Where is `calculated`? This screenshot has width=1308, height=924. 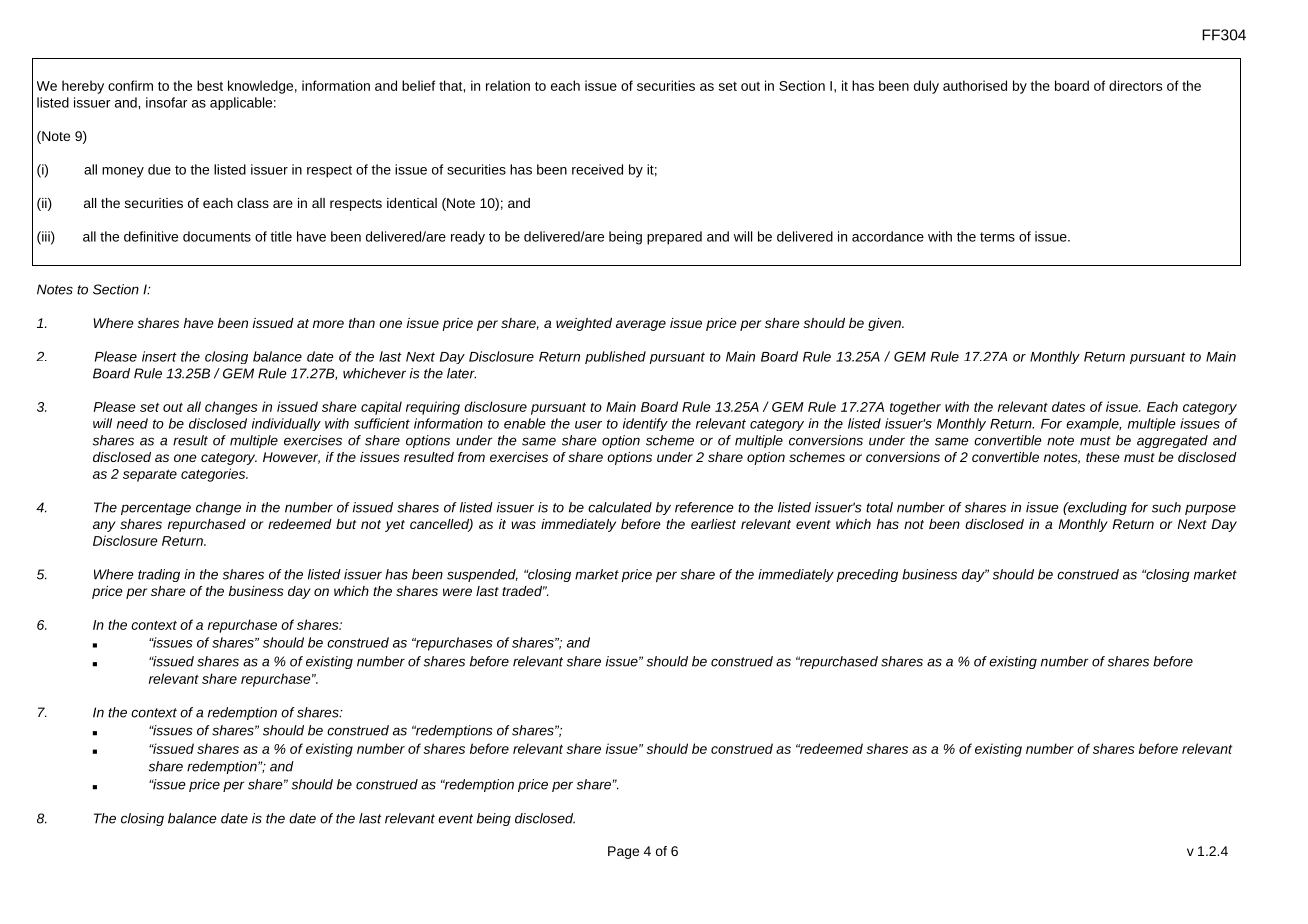
calculated is located at coordinates (620, 507).
